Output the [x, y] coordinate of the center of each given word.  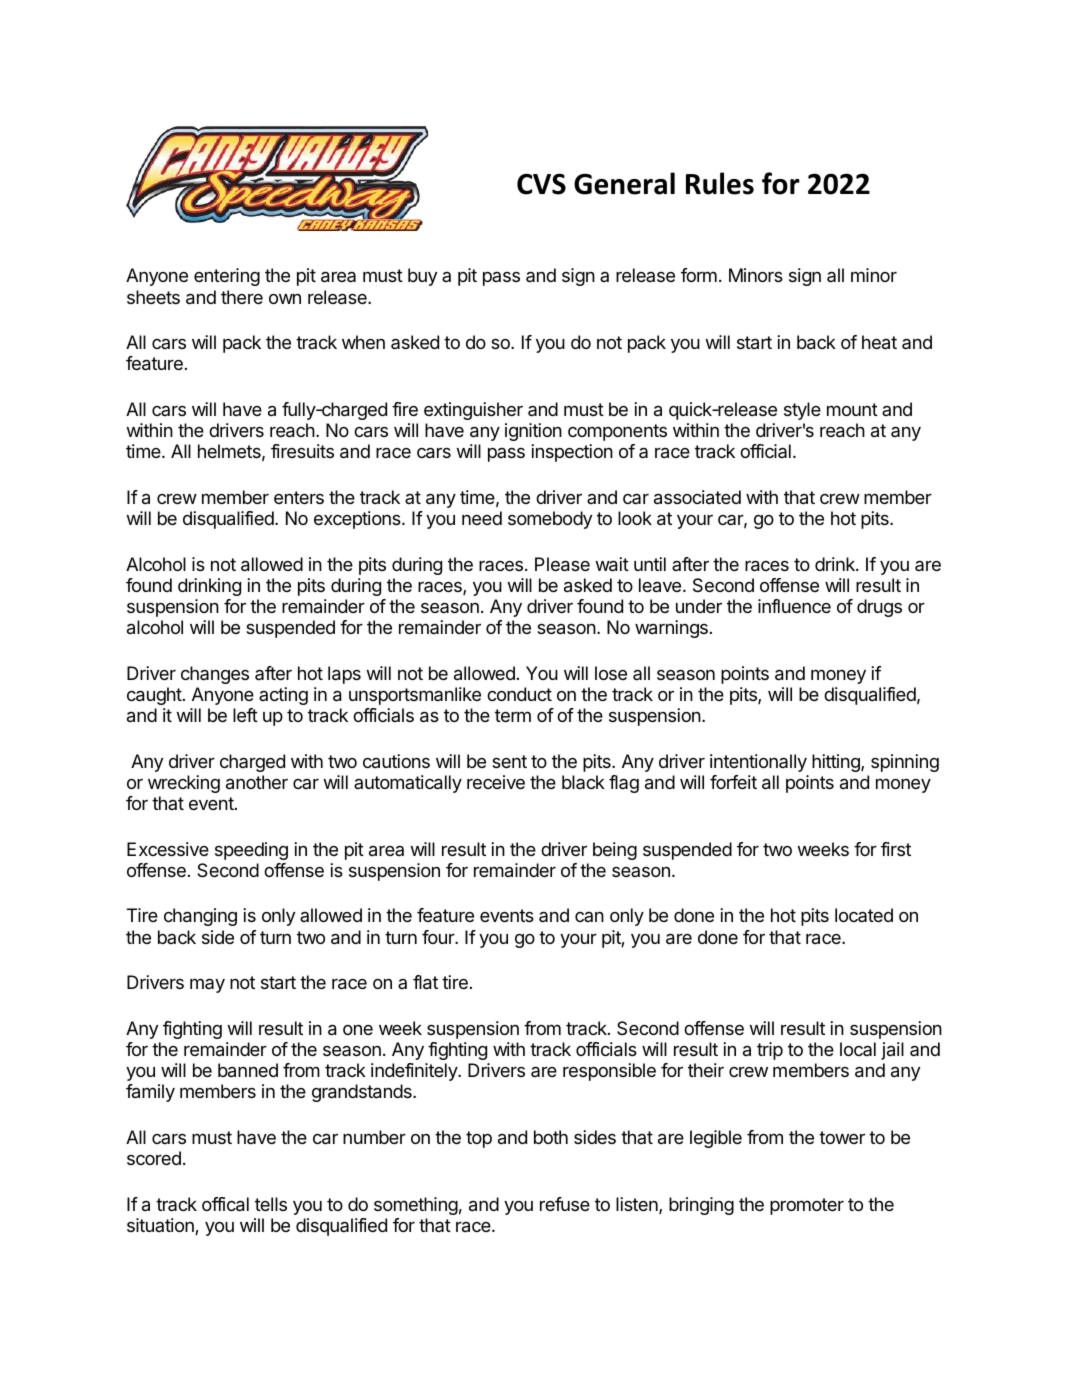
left [245, 715]
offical [225, 1204]
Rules [720, 183]
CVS [541, 184]
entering [227, 277]
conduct [519, 694]
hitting [837, 763]
